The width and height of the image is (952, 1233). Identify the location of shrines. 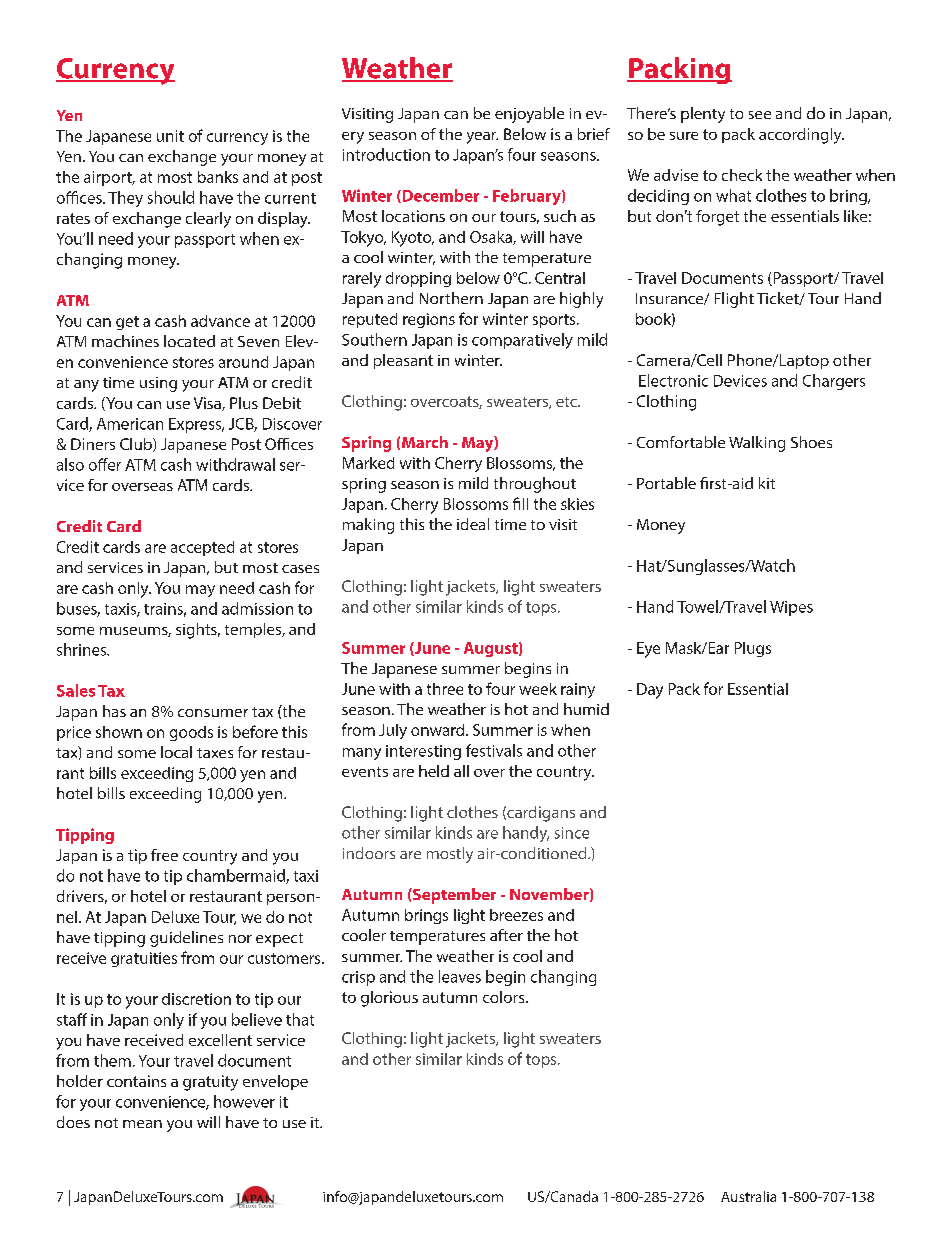
(83, 649).
